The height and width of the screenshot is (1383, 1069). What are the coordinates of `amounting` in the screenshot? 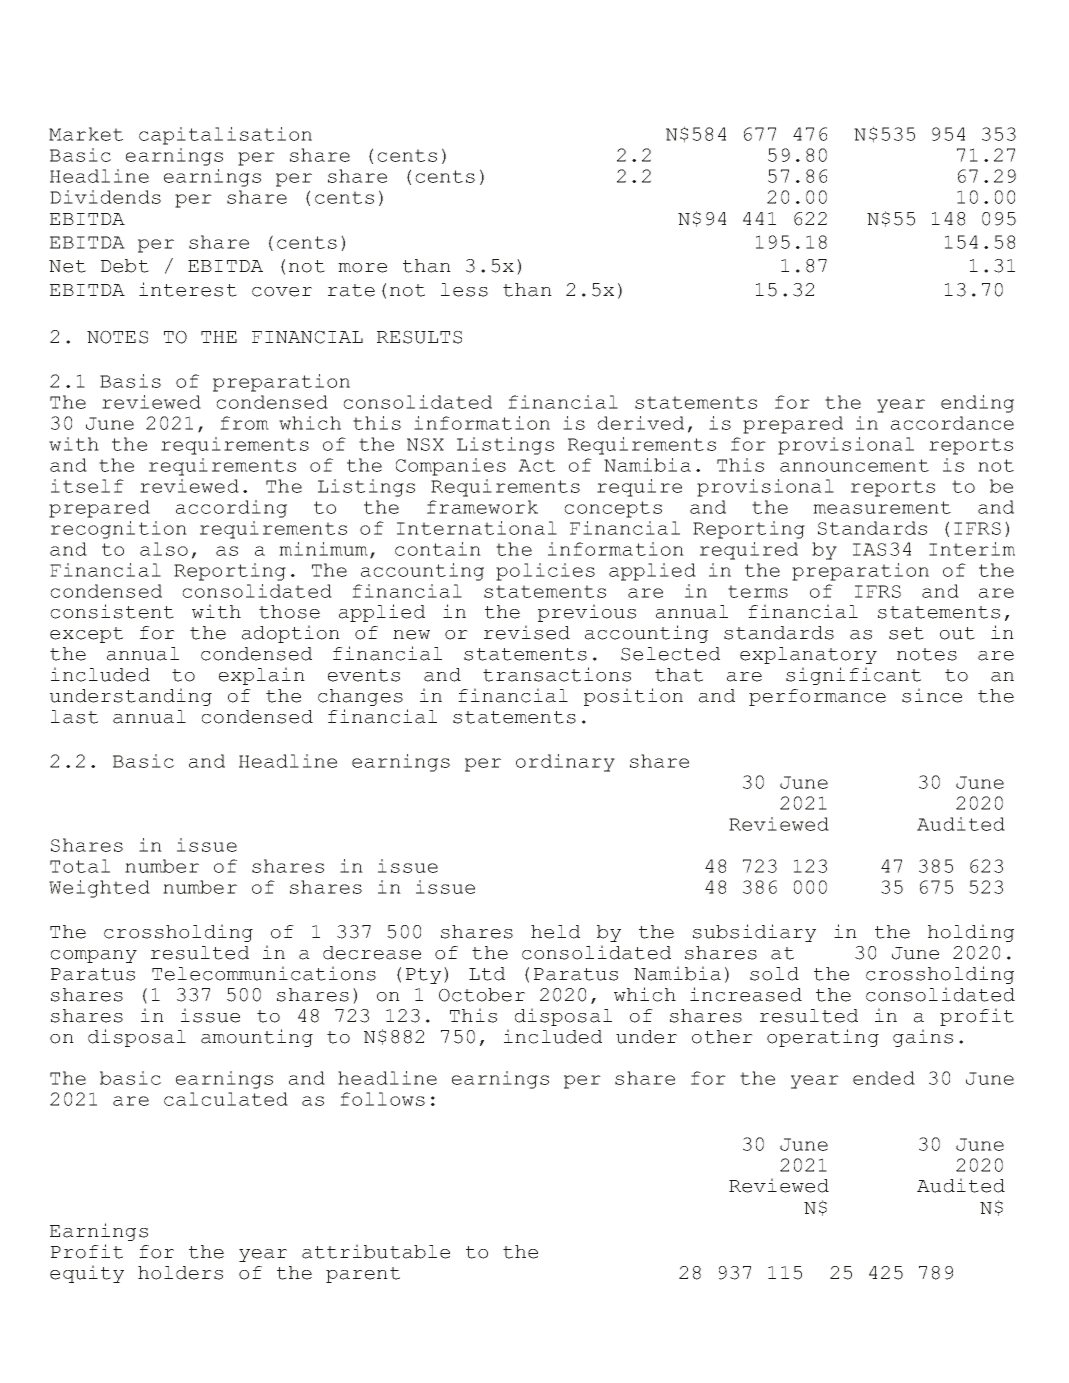 It's located at (257, 1038).
